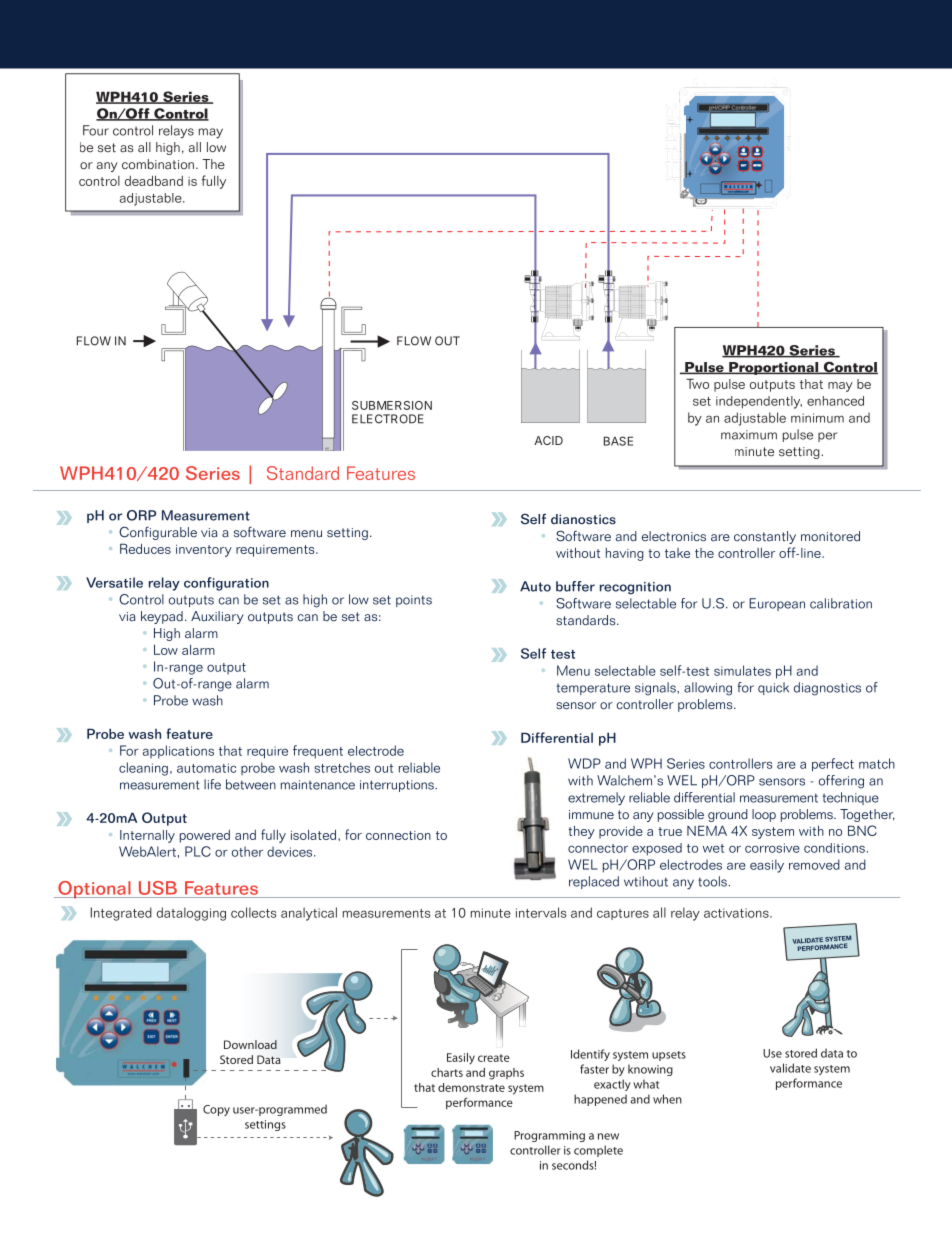 The height and width of the page is (1233, 952). I want to click on ACID, so click(548, 440).
